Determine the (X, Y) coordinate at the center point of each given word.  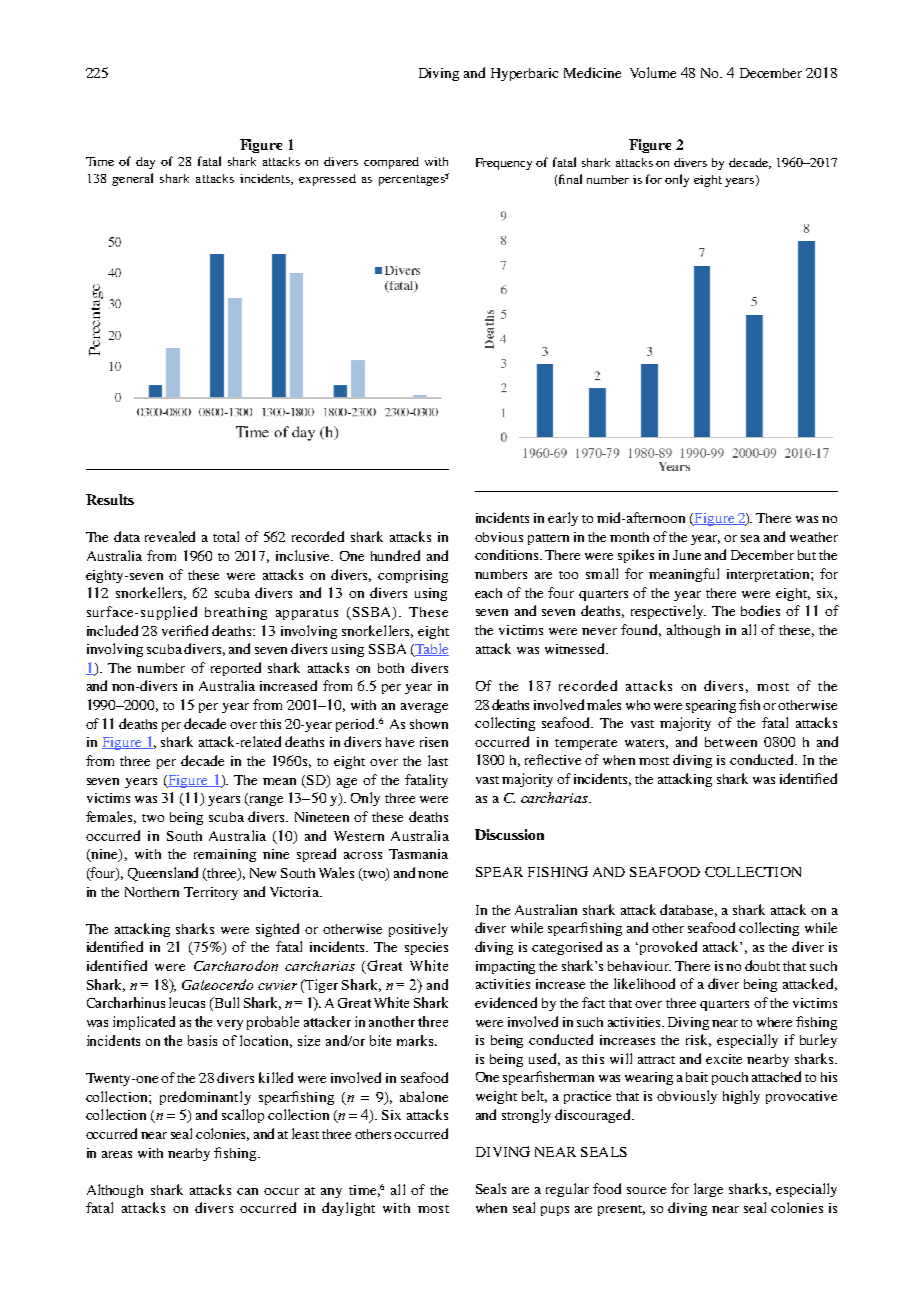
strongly (526, 1116)
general (132, 179)
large (708, 1190)
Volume (653, 72)
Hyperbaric (524, 74)
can (247, 1191)
